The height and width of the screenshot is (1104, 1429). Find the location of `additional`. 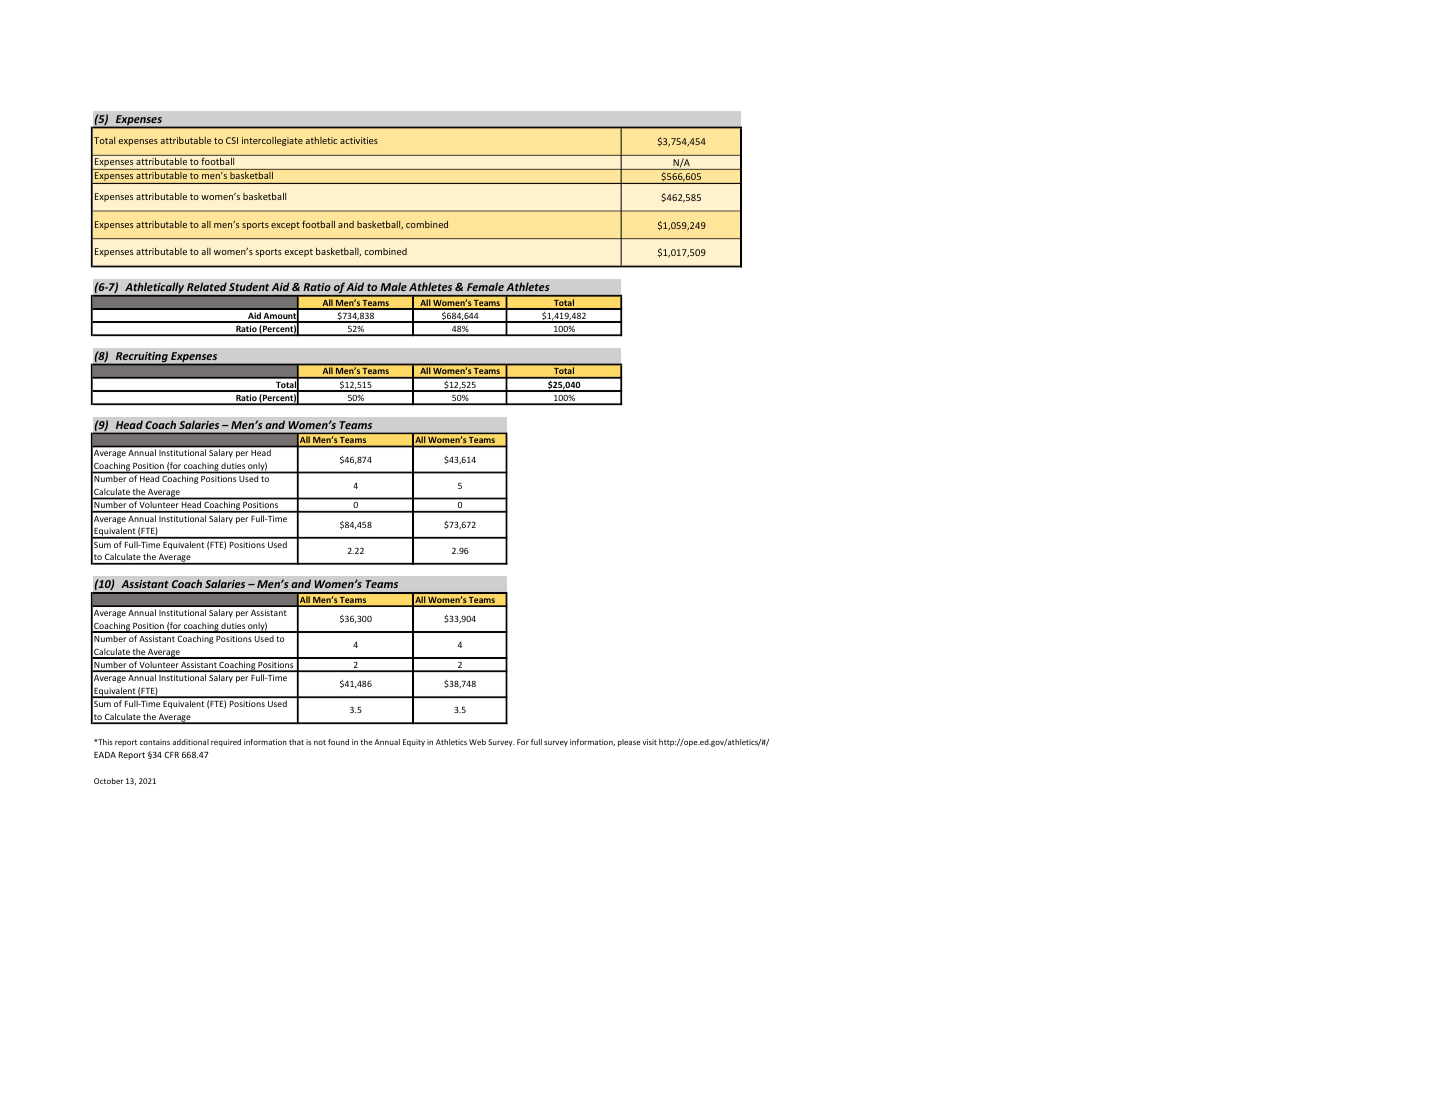

additional is located at coordinates (190, 742).
